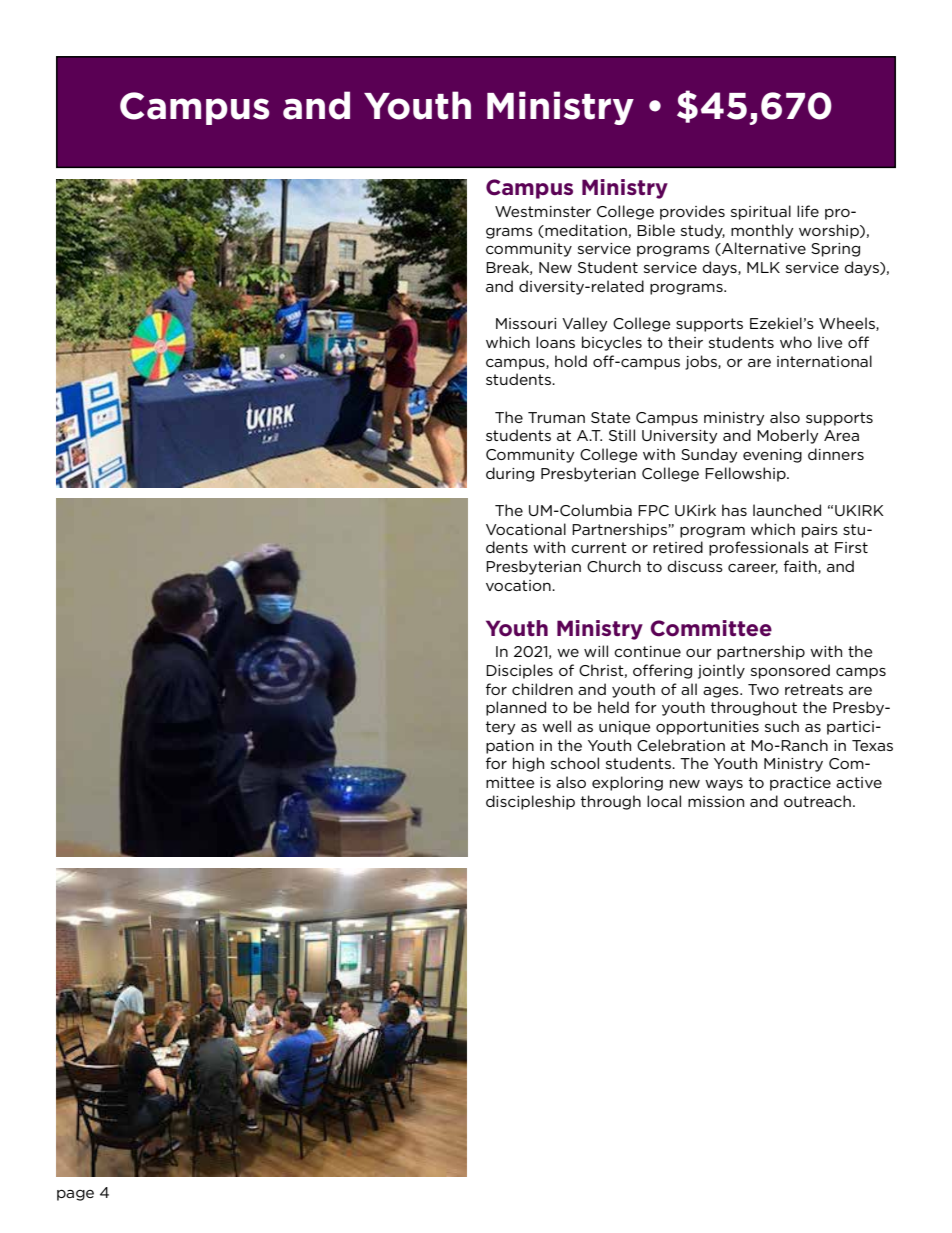  Describe the element at coordinates (510, 474) in the screenshot. I see `during` at that location.
